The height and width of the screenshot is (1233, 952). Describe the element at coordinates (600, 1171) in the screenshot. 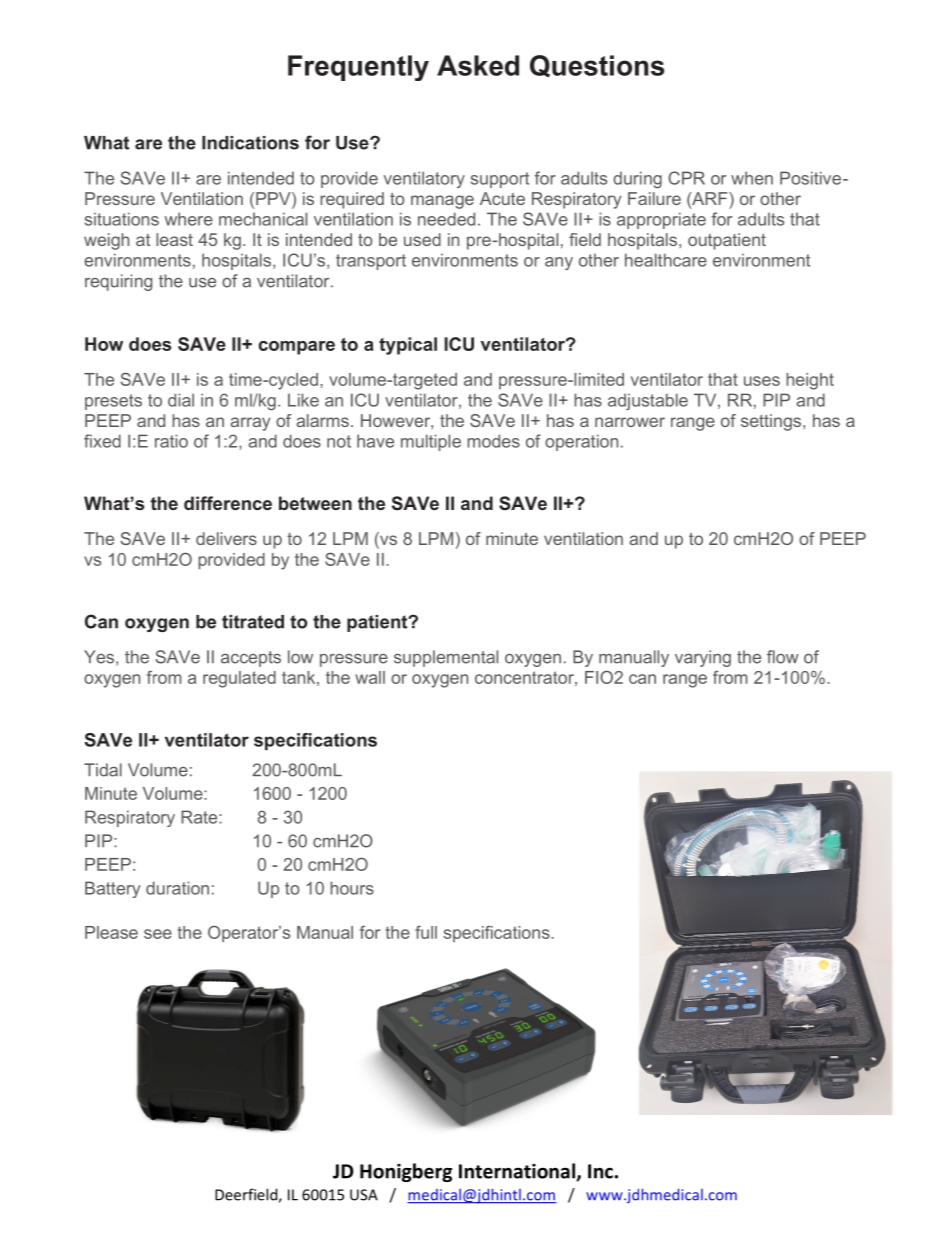

I see `Inc` at that location.
